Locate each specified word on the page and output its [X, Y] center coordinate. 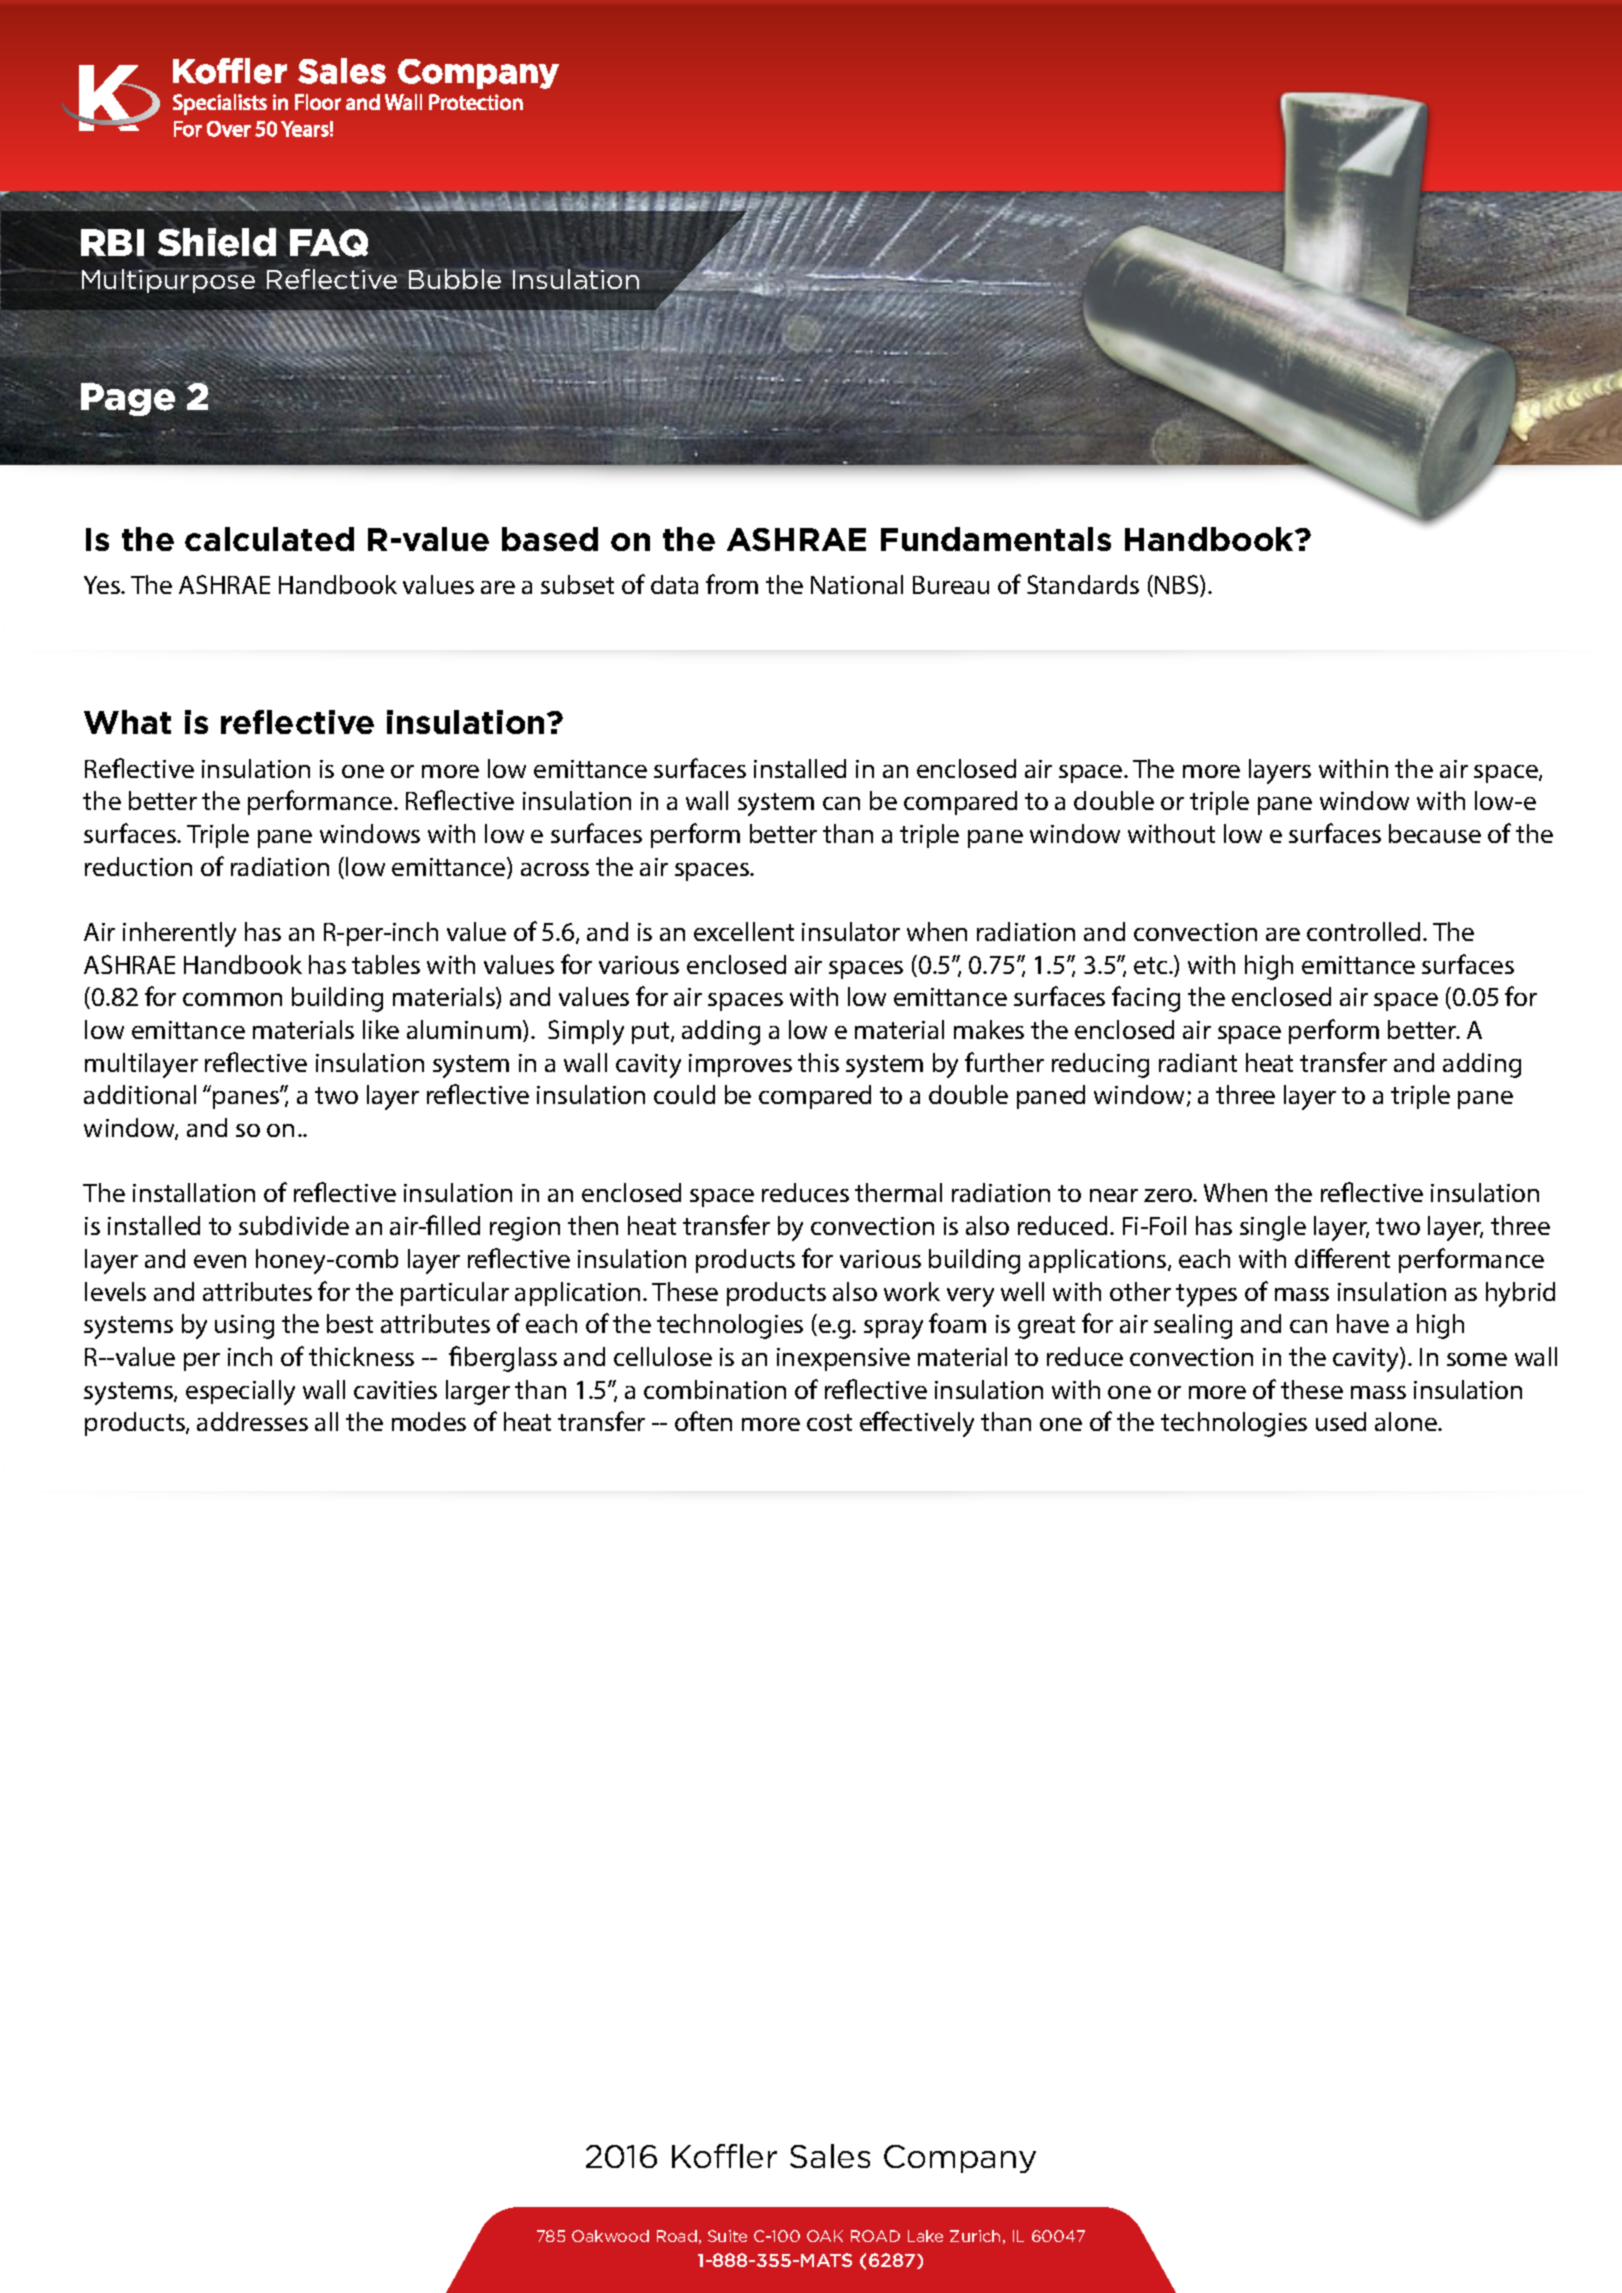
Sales [830, 2156]
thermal [898, 1192]
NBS [1178, 586]
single [1273, 1228]
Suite [727, 2236]
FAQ [329, 243]
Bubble [455, 278]
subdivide [294, 1225]
